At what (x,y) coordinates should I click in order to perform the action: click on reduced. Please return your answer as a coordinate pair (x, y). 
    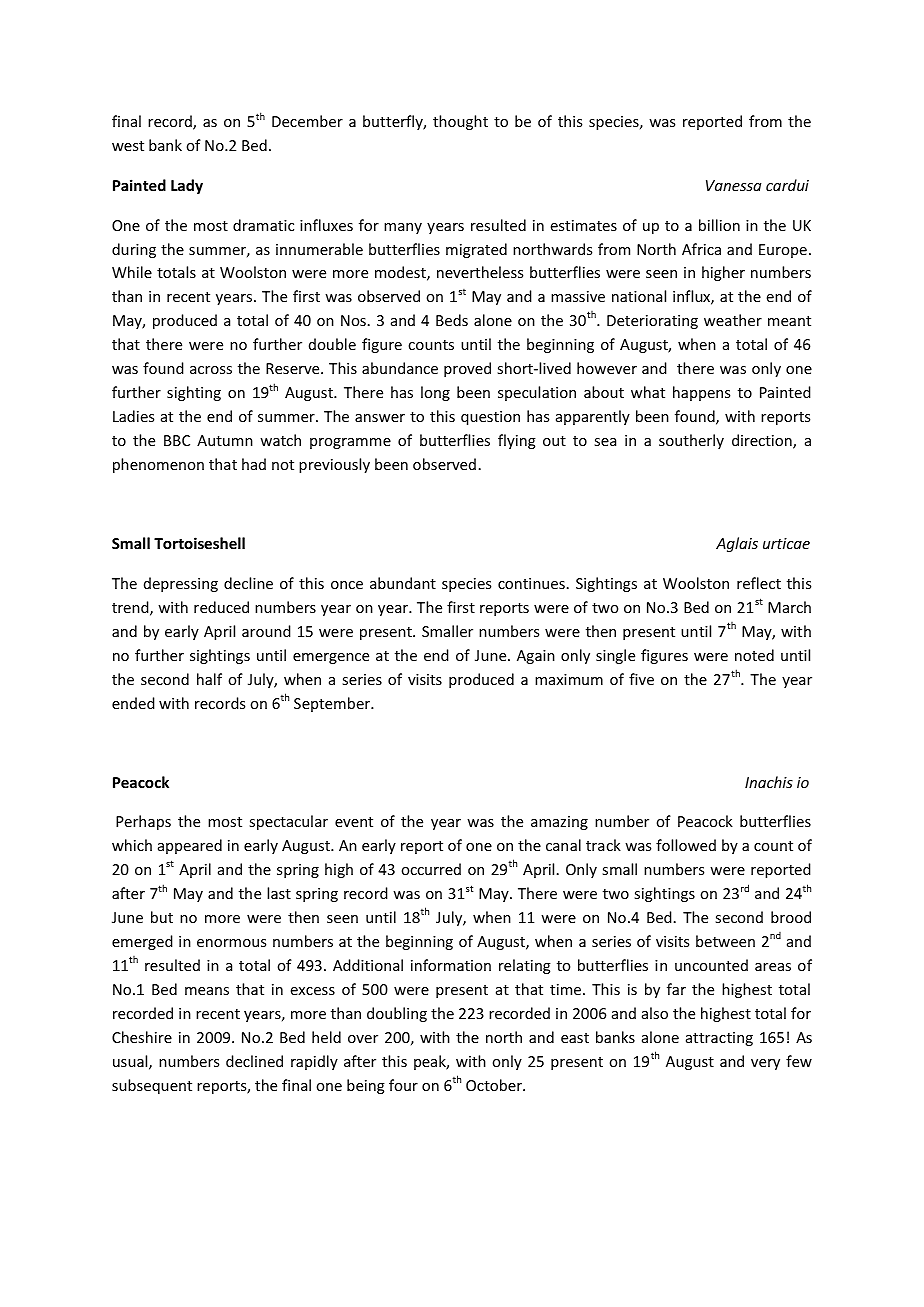
    Looking at the image, I should click on (221, 607).
